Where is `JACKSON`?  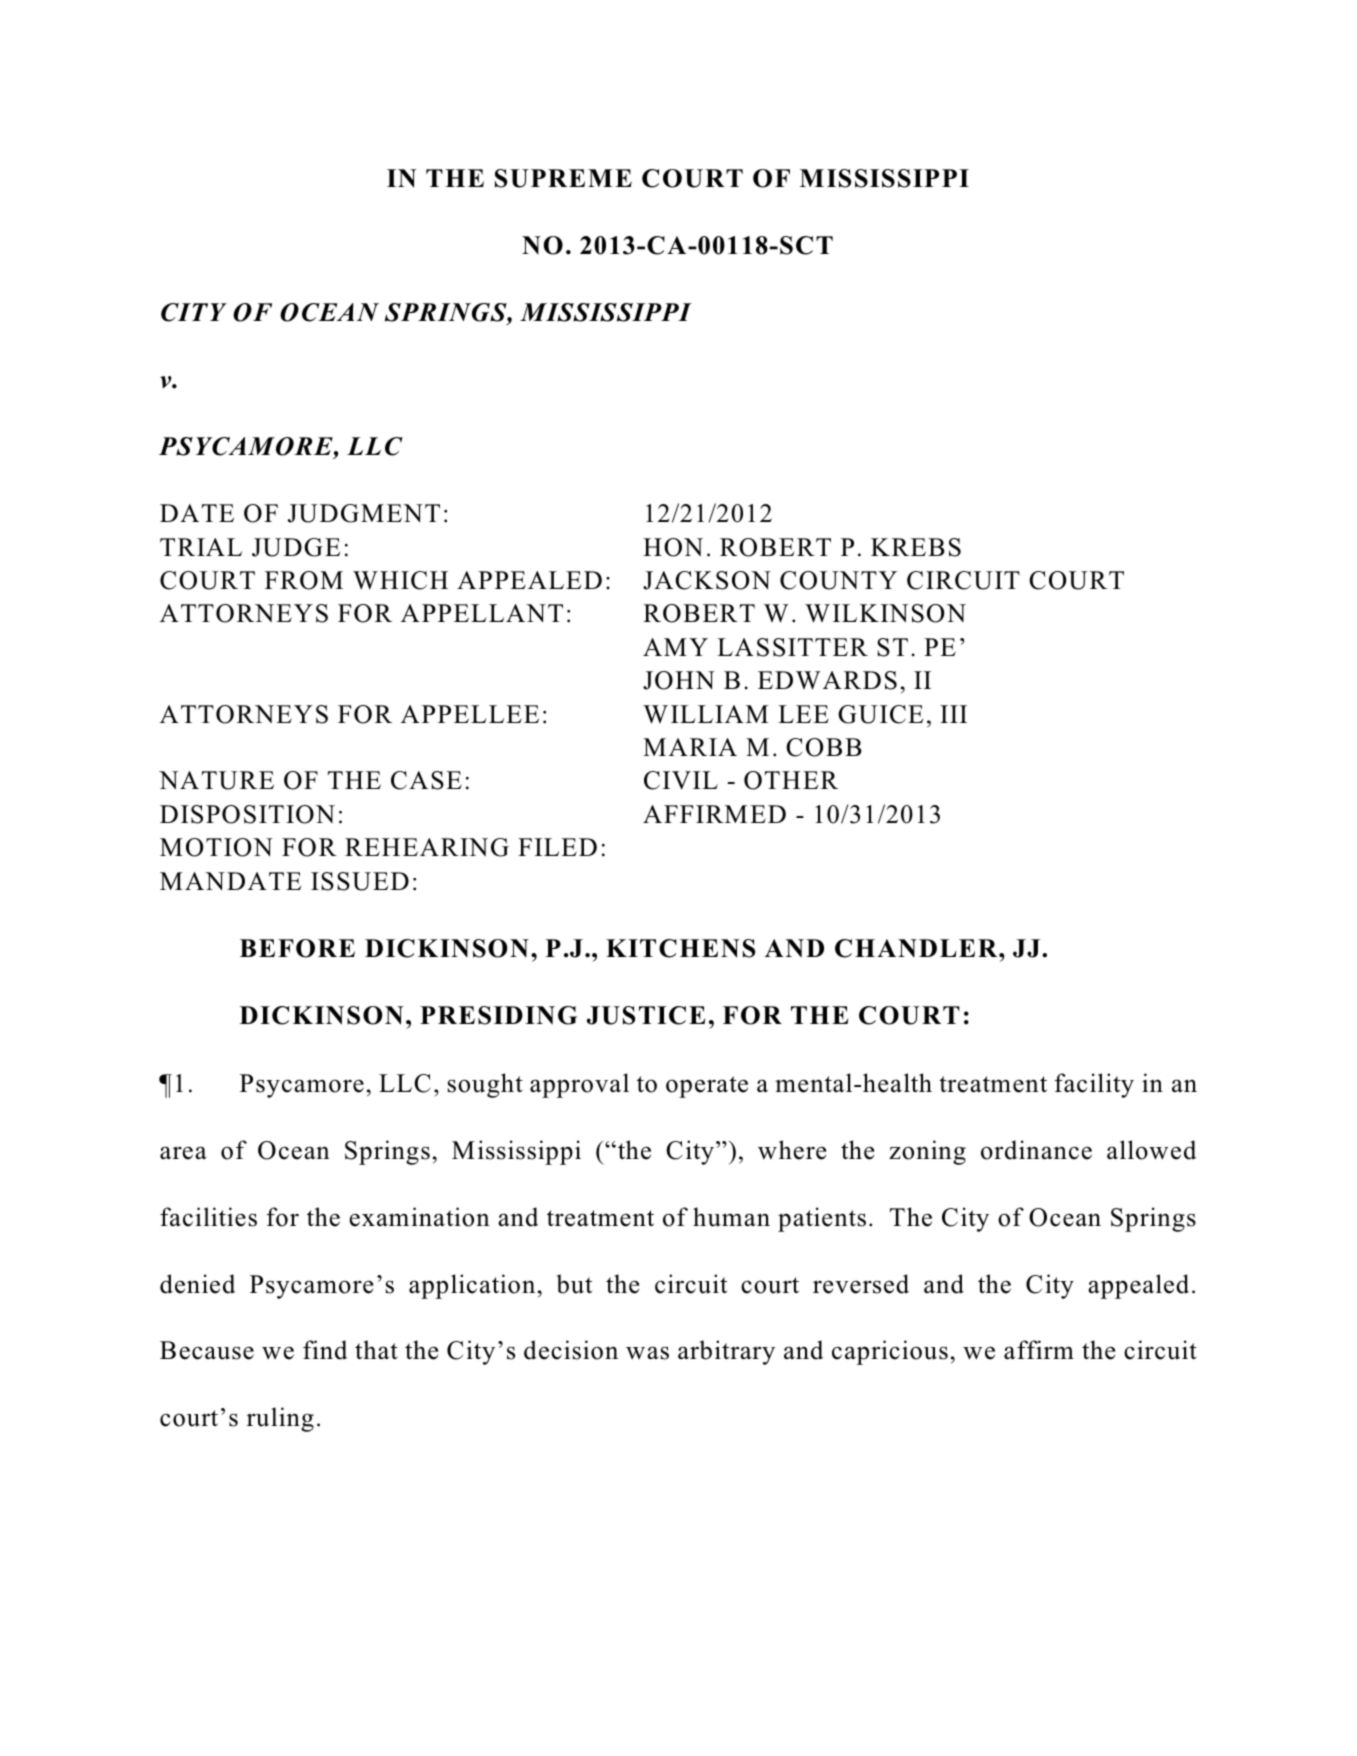 JACKSON is located at coordinates (707, 580).
